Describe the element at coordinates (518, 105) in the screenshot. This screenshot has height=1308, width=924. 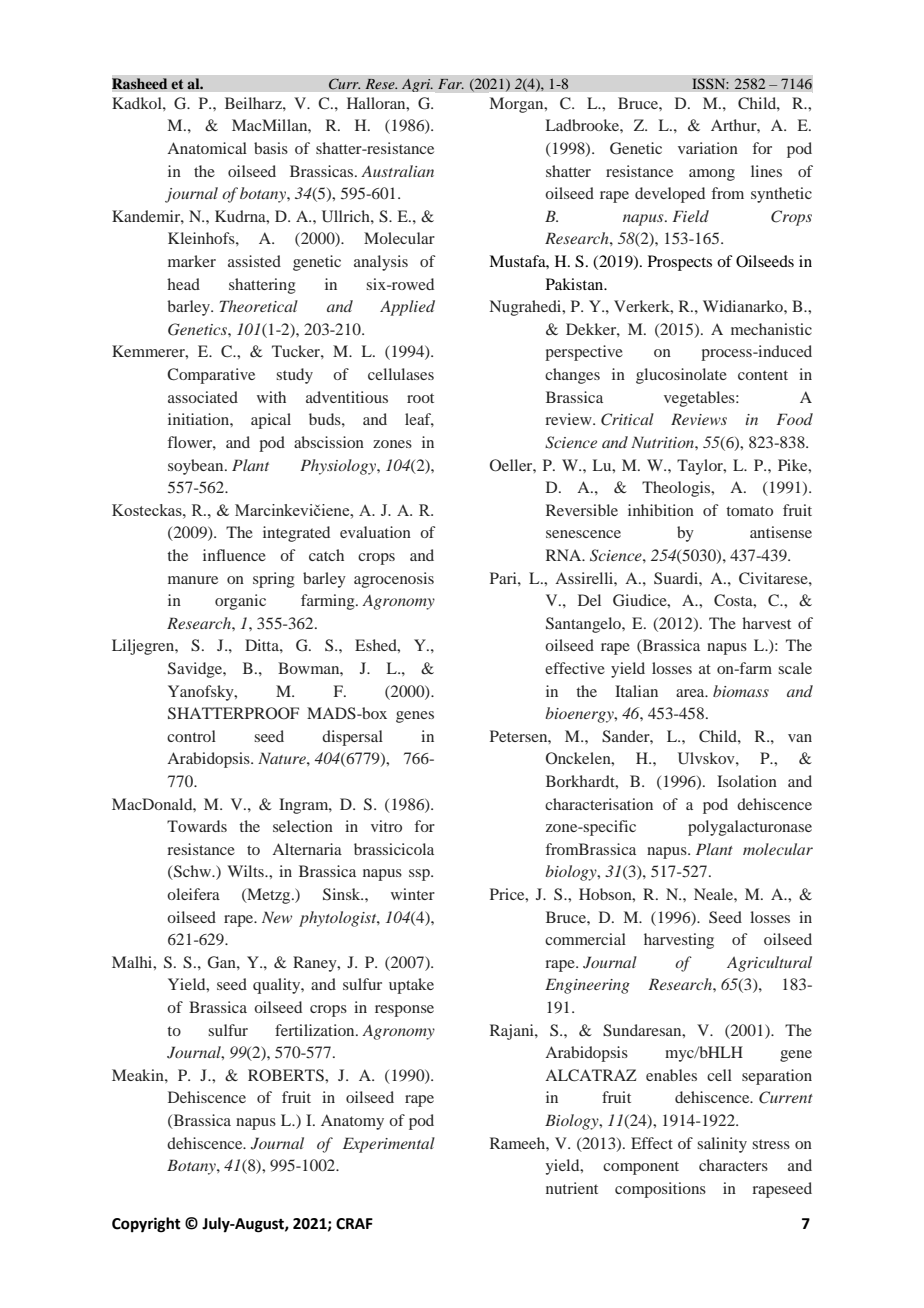
I see `Morgan` at that location.
